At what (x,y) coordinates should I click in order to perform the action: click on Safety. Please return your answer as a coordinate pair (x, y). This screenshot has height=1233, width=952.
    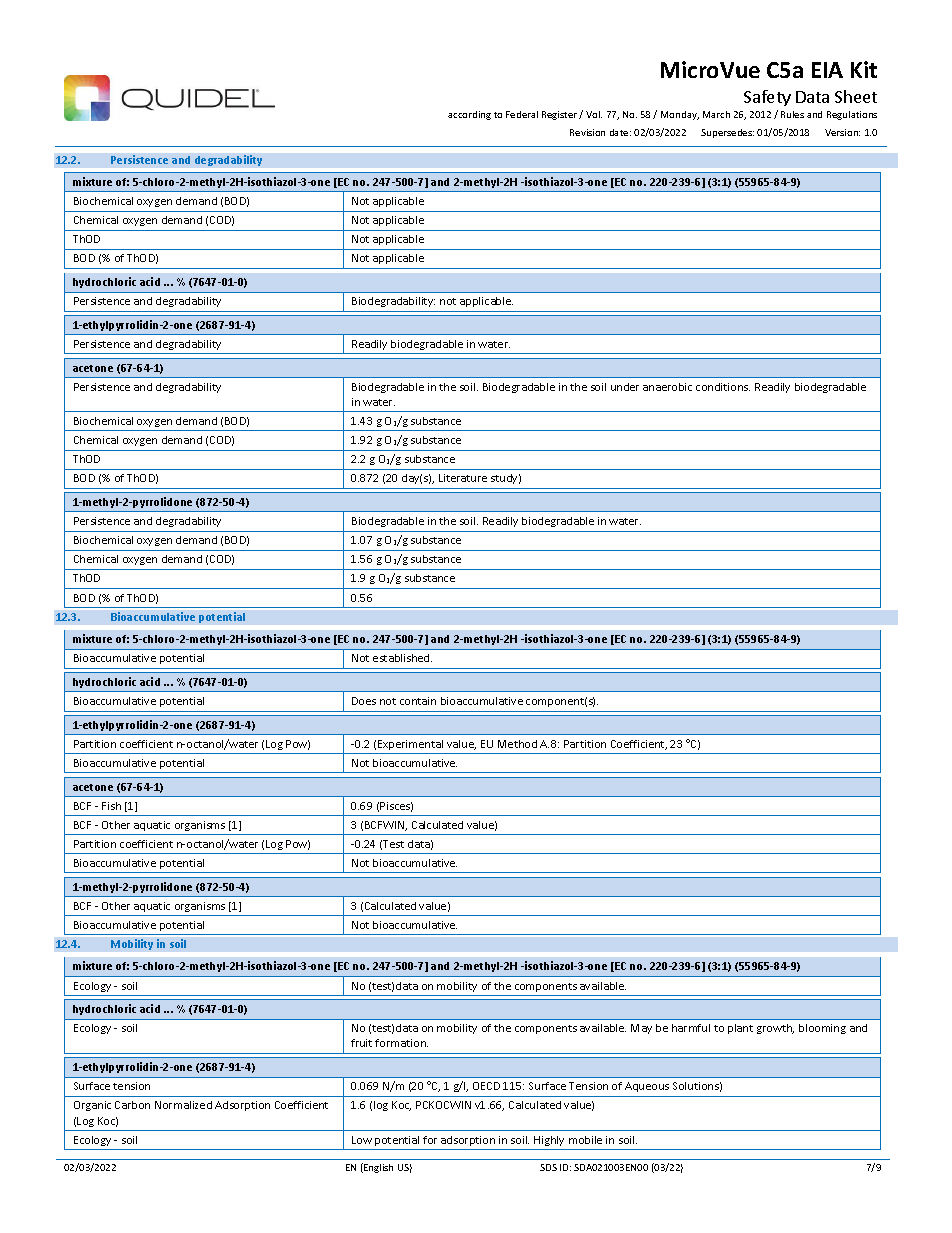
    Looking at the image, I should click on (767, 98).
